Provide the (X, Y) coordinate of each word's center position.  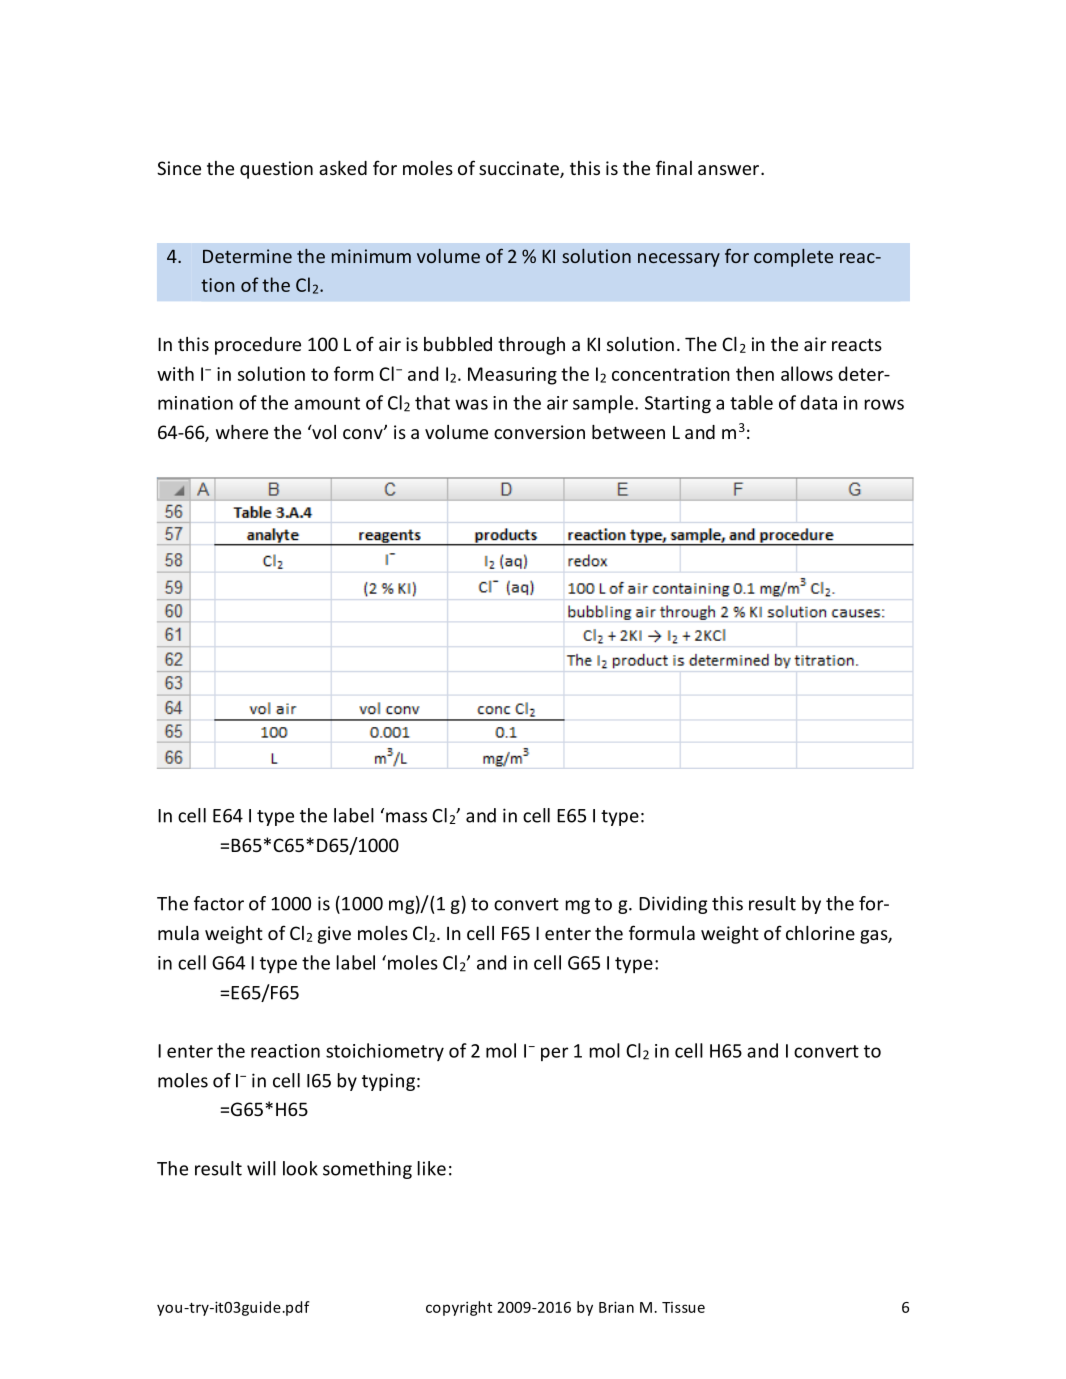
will (261, 1168)
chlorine (820, 933)
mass (406, 817)
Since (179, 168)
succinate (520, 169)
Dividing (673, 905)
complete (793, 258)
